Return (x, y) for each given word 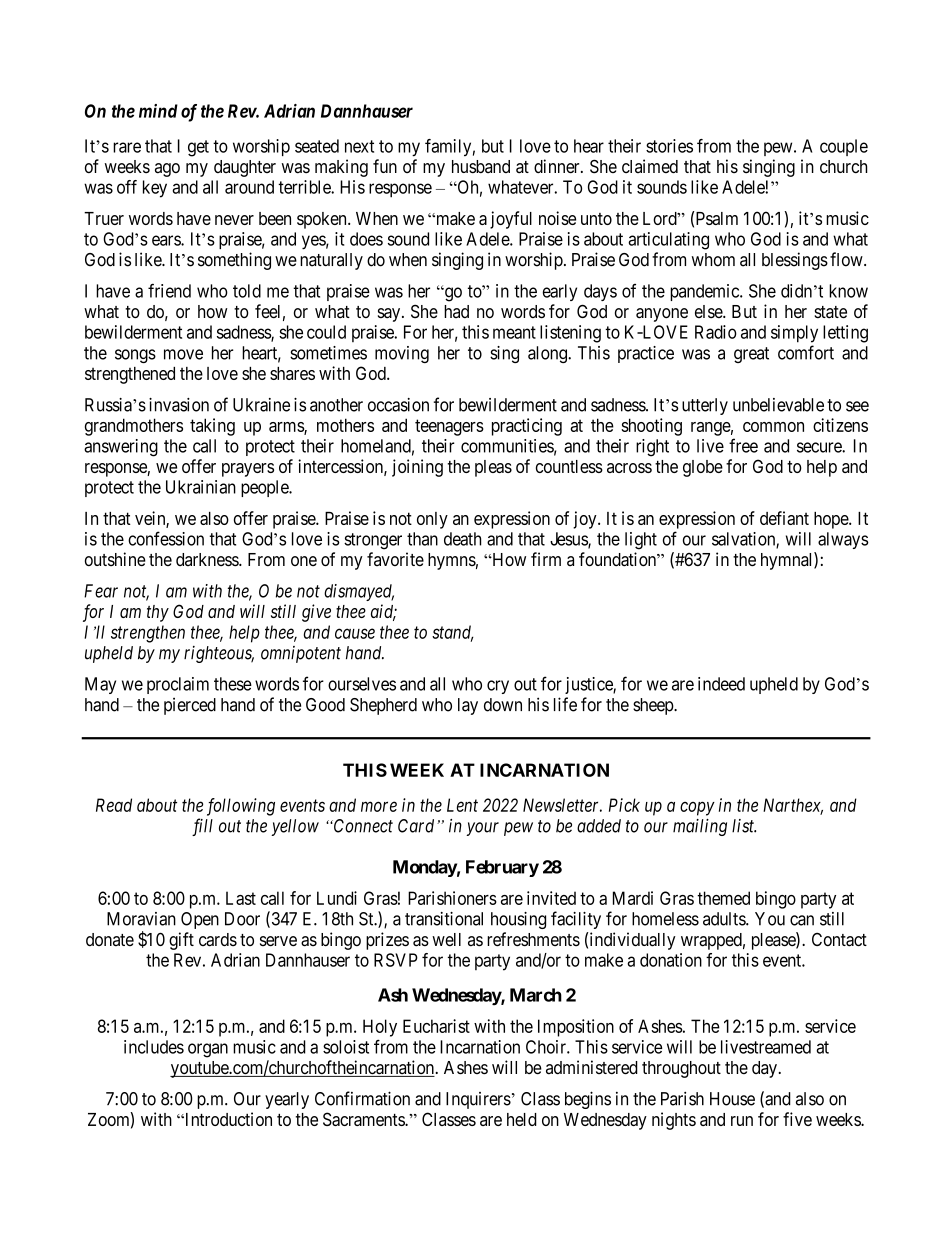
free (743, 445)
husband (481, 167)
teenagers (449, 427)
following (241, 807)
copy (697, 808)
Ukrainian (201, 487)
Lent (462, 805)
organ (208, 1050)
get (198, 148)
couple (844, 147)
